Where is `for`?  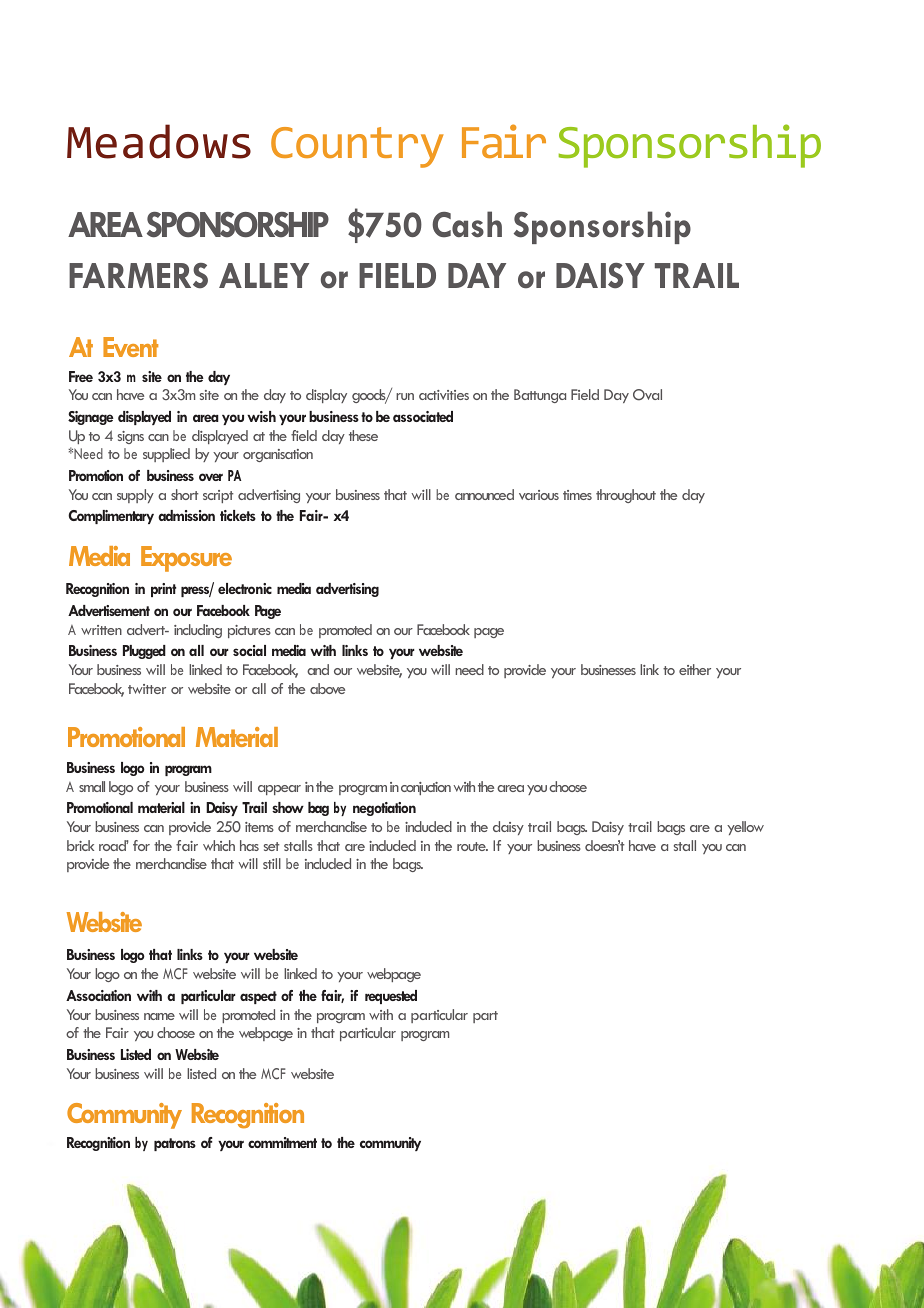 for is located at coordinates (141, 845).
